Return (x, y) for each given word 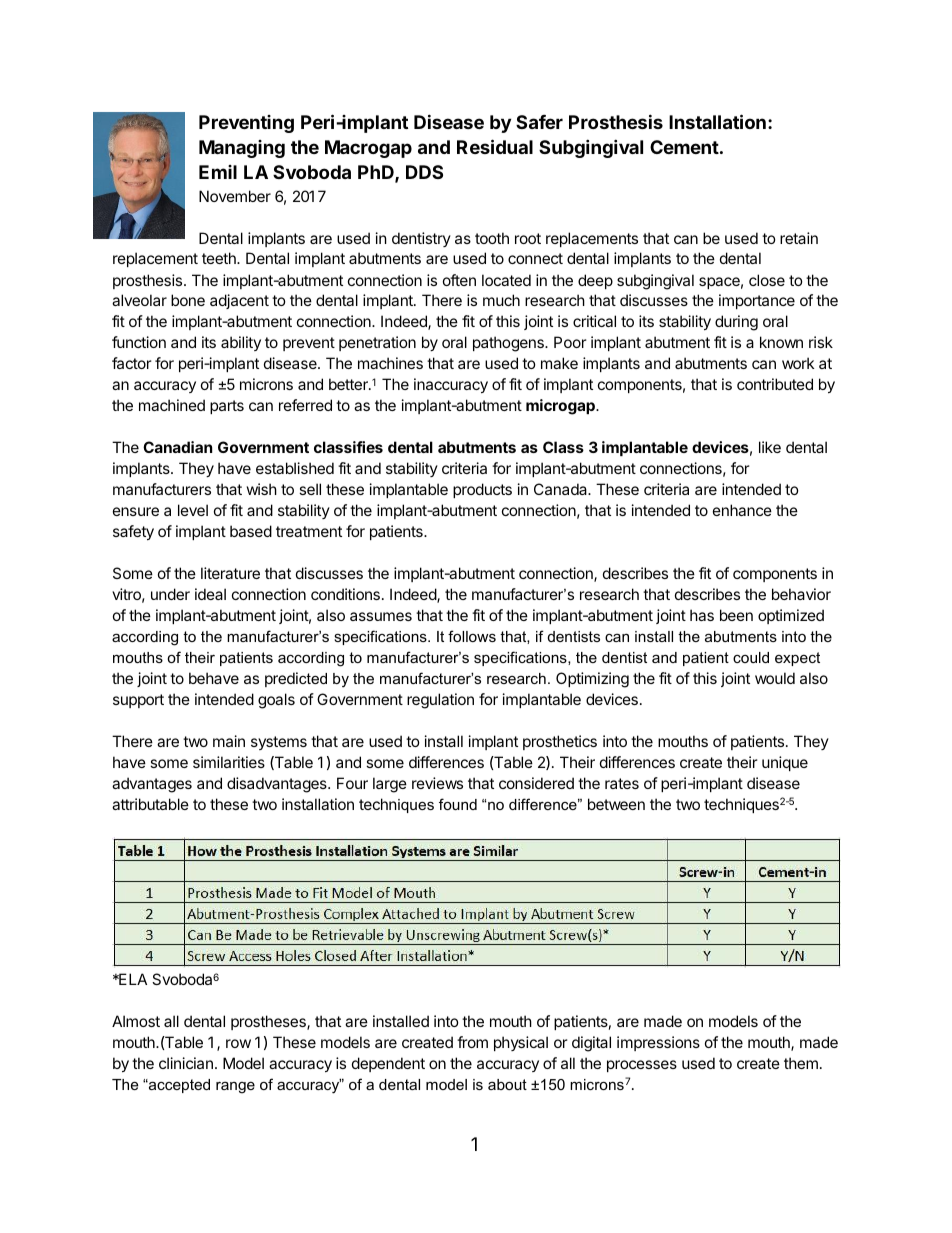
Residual (495, 146)
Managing (242, 149)
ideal (210, 594)
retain (799, 238)
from (472, 1042)
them (801, 1063)
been (736, 615)
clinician (186, 1063)
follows (472, 636)
